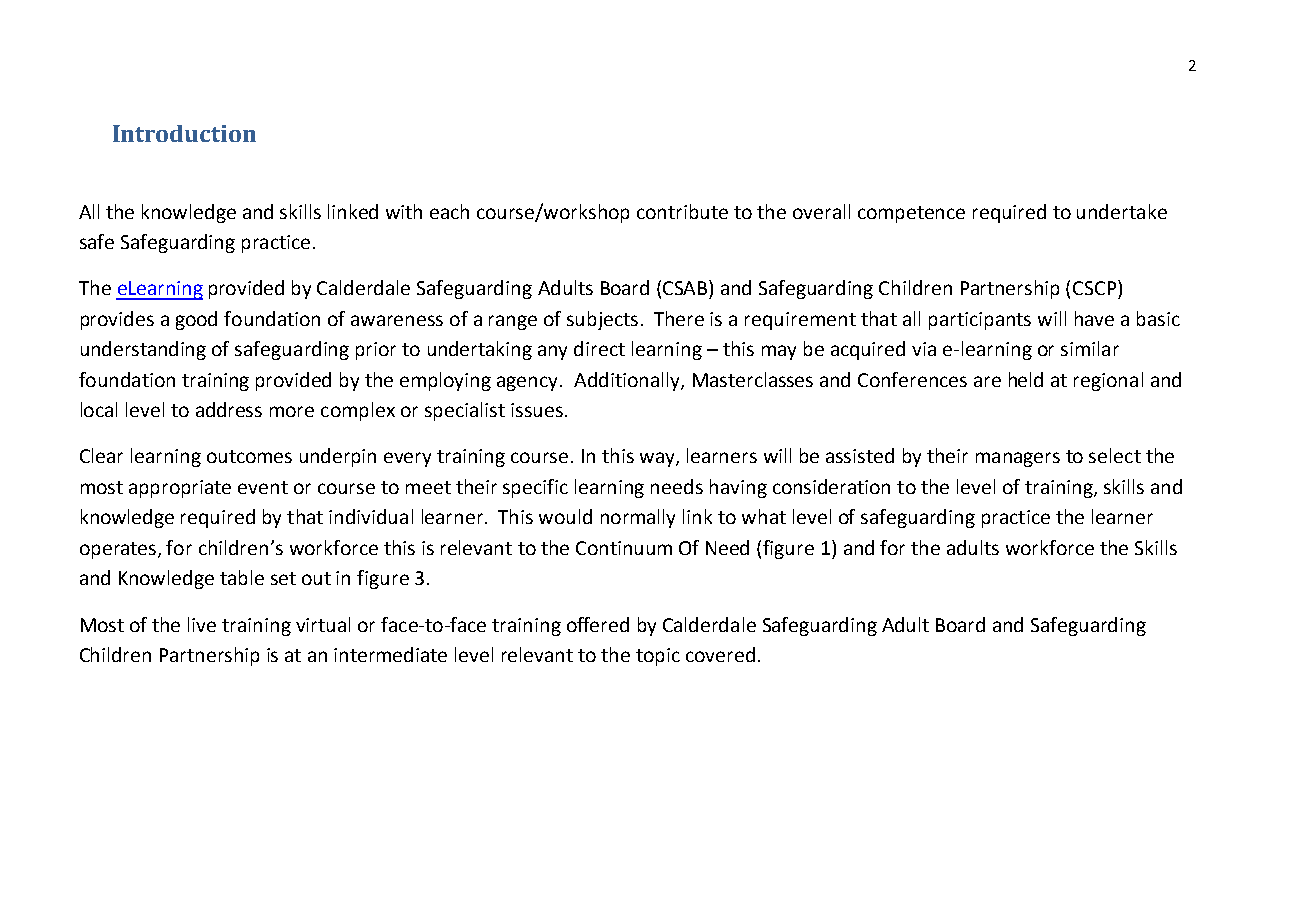  I want to click on have, so click(1094, 318).
